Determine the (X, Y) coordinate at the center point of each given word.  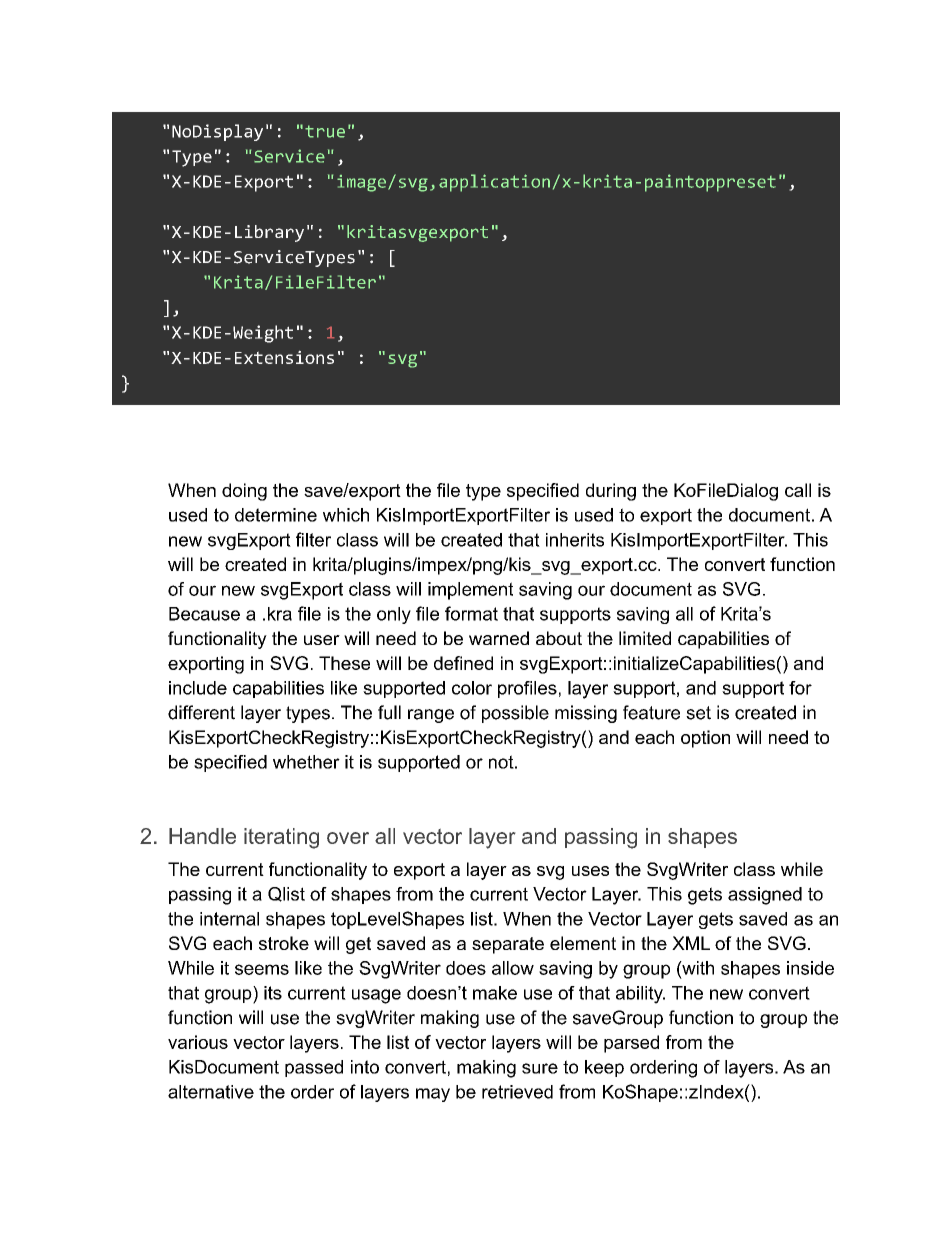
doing (244, 492)
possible (515, 714)
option (705, 739)
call (798, 490)
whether (306, 762)
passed (314, 1068)
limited (645, 638)
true (325, 131)
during (611, 492)
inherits (575, 540)
